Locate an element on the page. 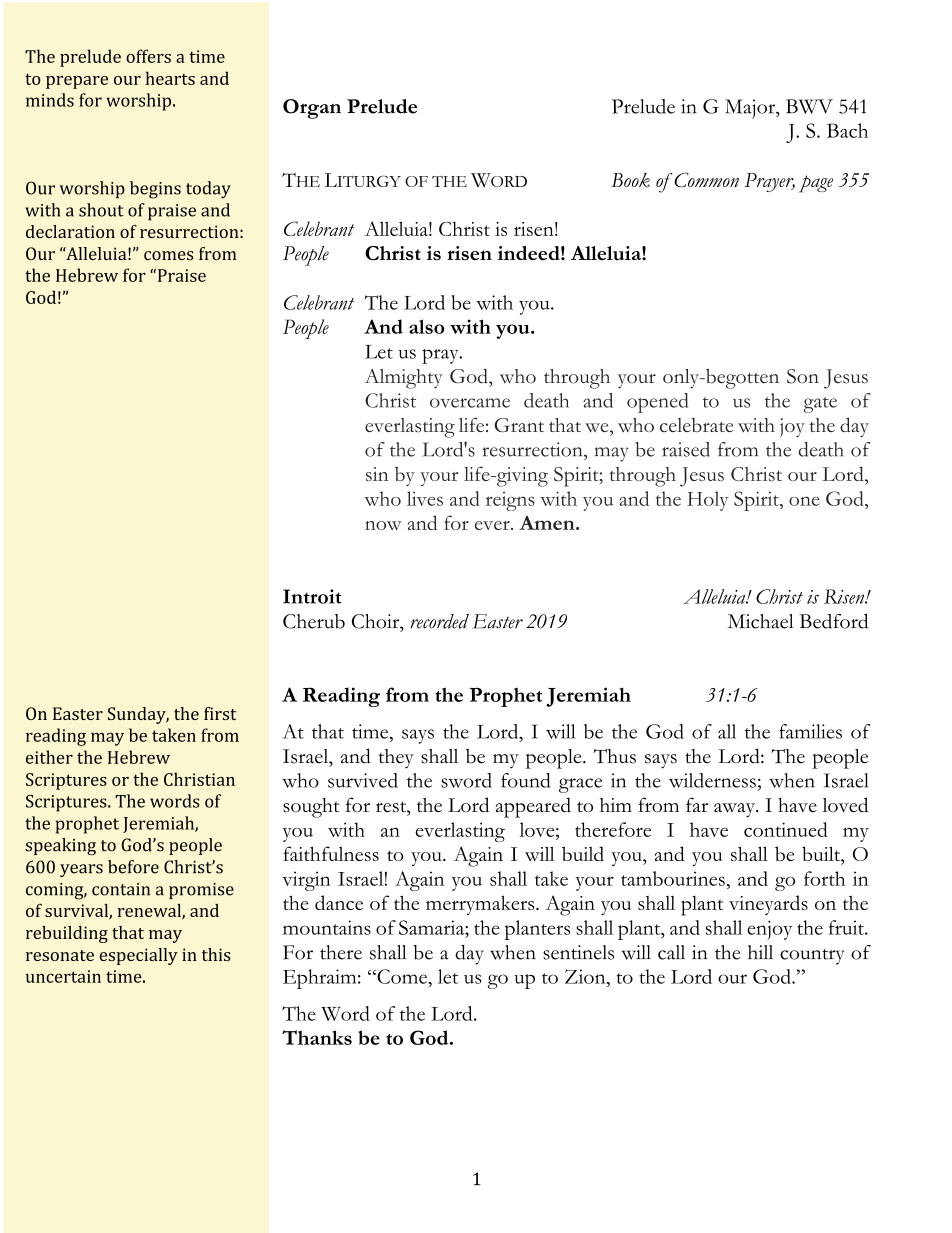 The image size is (952, 1233). they is located at coordinates (396, 759).
